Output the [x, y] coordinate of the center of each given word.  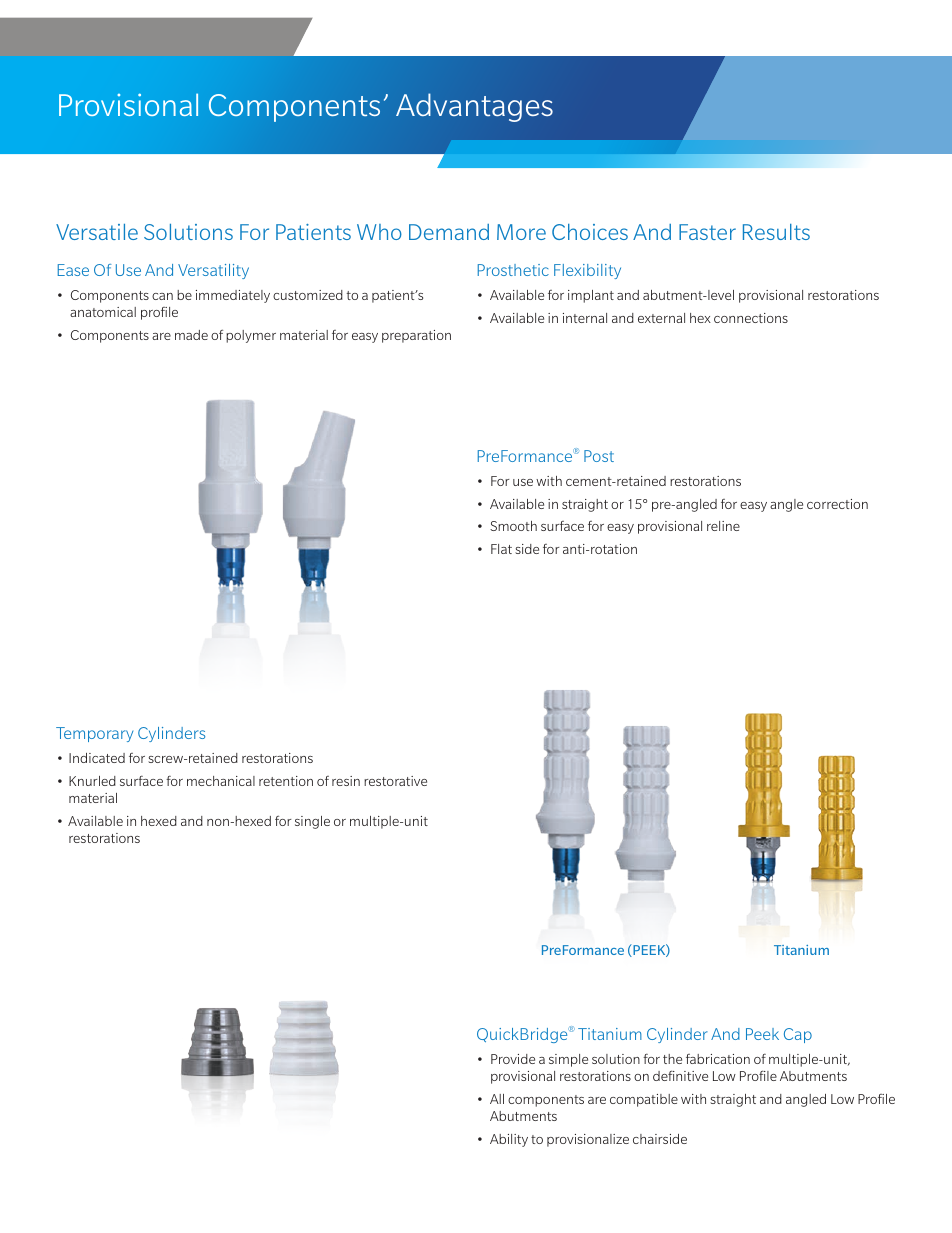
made [191, 335]
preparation [416, 336]
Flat [501, 549]
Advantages [474, 107]
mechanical [221, 781]
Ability [509, 1140]
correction [837, 504]
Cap [798, 1035]
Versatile [97, 232]
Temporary [94, 734]
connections [751, 318]
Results [776, 232]
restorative [395, 781]
